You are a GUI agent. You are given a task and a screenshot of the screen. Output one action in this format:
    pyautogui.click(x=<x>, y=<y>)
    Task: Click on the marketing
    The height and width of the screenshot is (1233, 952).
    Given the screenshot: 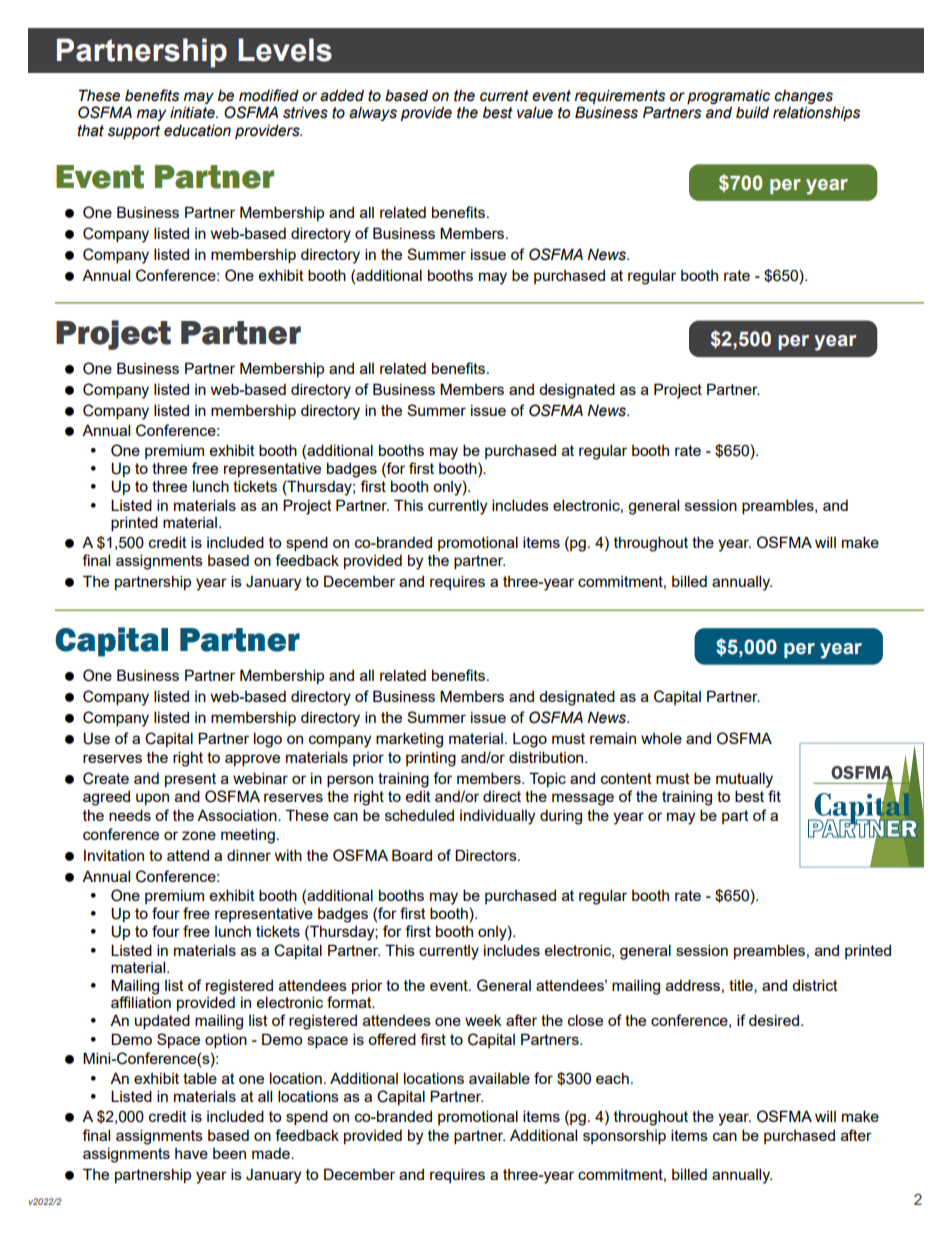 What is the action you would take?
    pyautogui.click(x=409, y=740)
